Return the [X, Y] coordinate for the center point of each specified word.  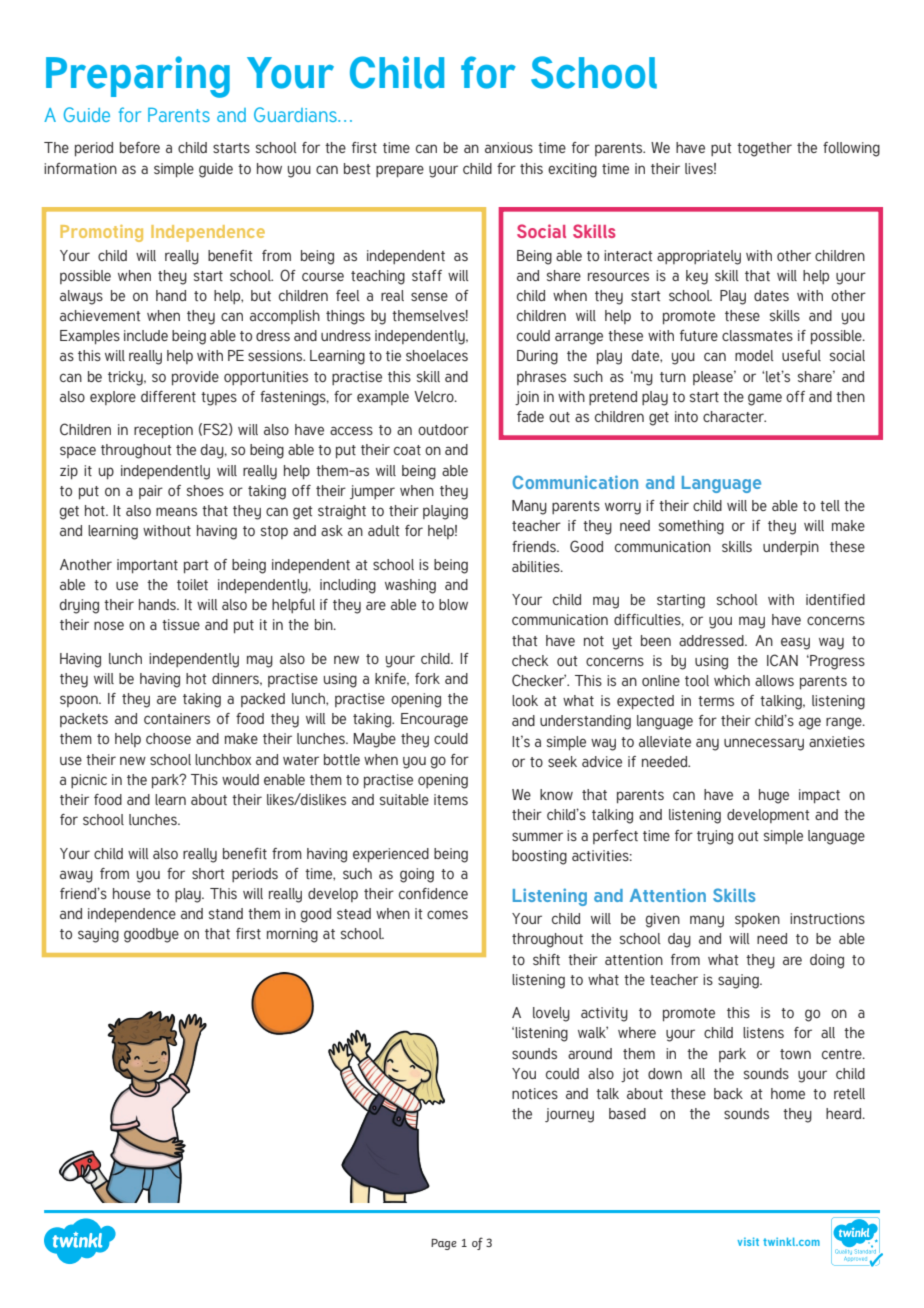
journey [569, 1115]
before [140, 147]
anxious [509, 147]
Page [444, 1244]
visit [748, 1241]
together [764, 149]
